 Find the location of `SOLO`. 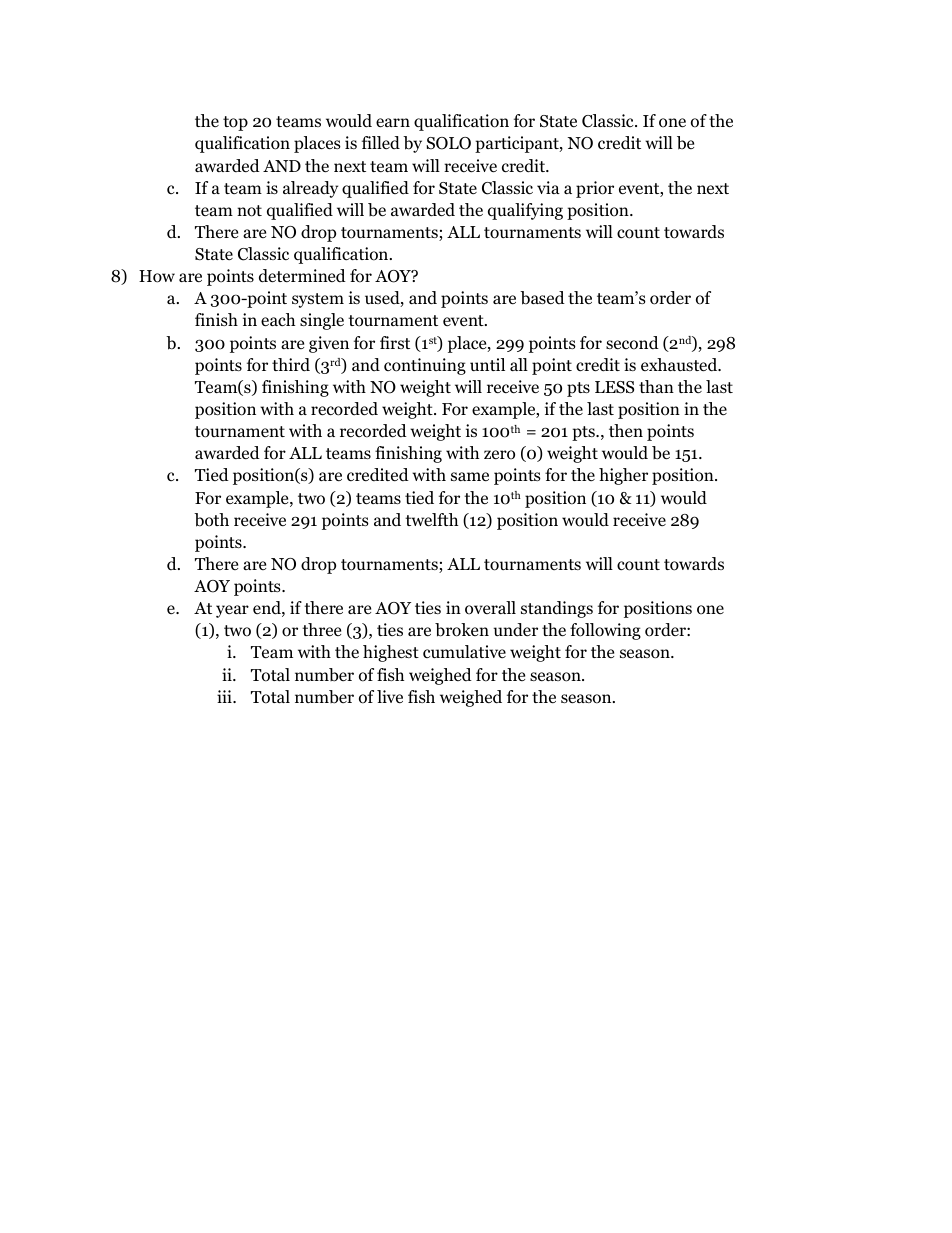

SOLO is located at coordinates (448, 143).
